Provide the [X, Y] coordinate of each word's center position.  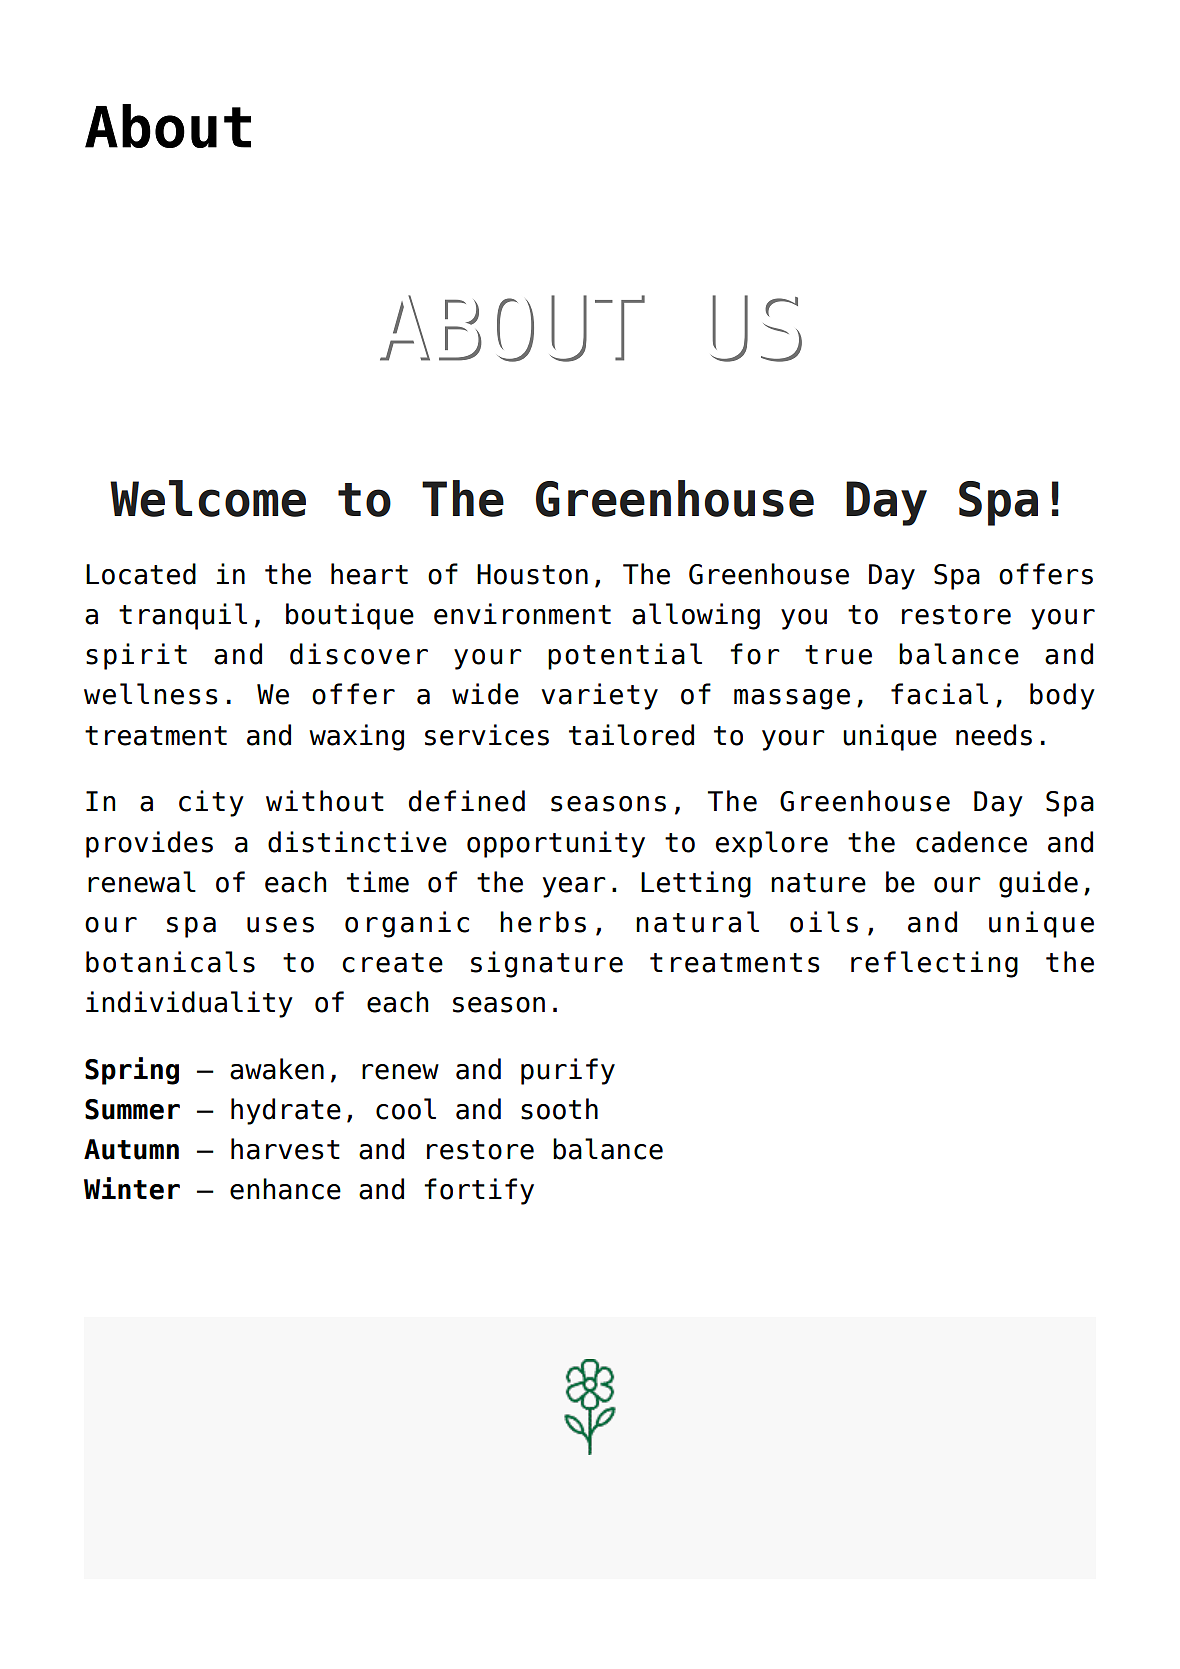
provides [149, 844]
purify [568, 1071]
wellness [151, 694]
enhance [285, 1189]
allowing [696, 616]
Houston [532, 574]
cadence [971, 842]
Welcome [208, 498]
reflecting [934, 964]
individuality [189, 1004]
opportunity [556, 844]
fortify [479, 1191]
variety [599, 696]
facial [939, 694]
